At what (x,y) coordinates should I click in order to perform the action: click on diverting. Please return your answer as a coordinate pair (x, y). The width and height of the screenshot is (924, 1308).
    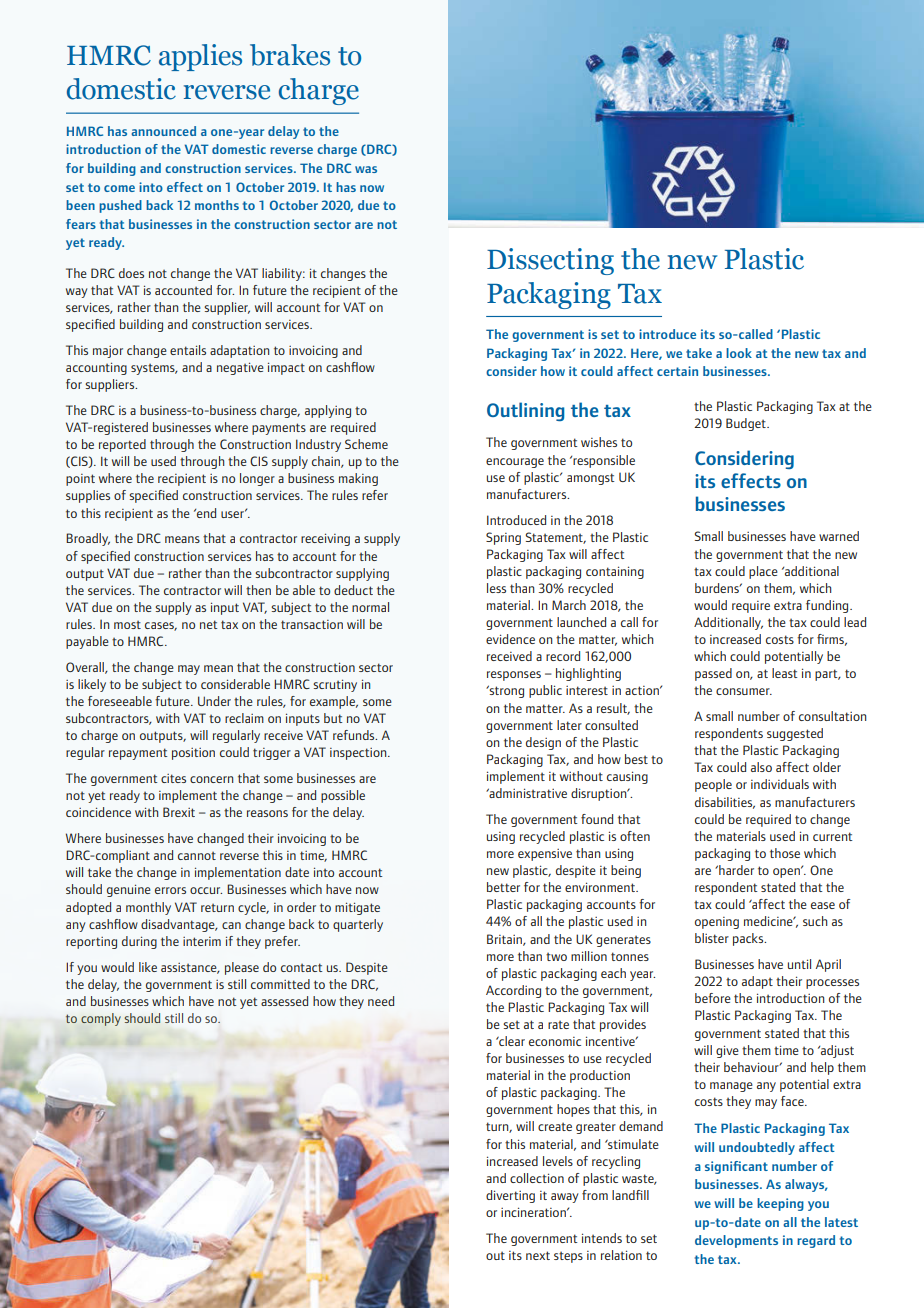
    Looking at the image, I should click on (510, 1196).
